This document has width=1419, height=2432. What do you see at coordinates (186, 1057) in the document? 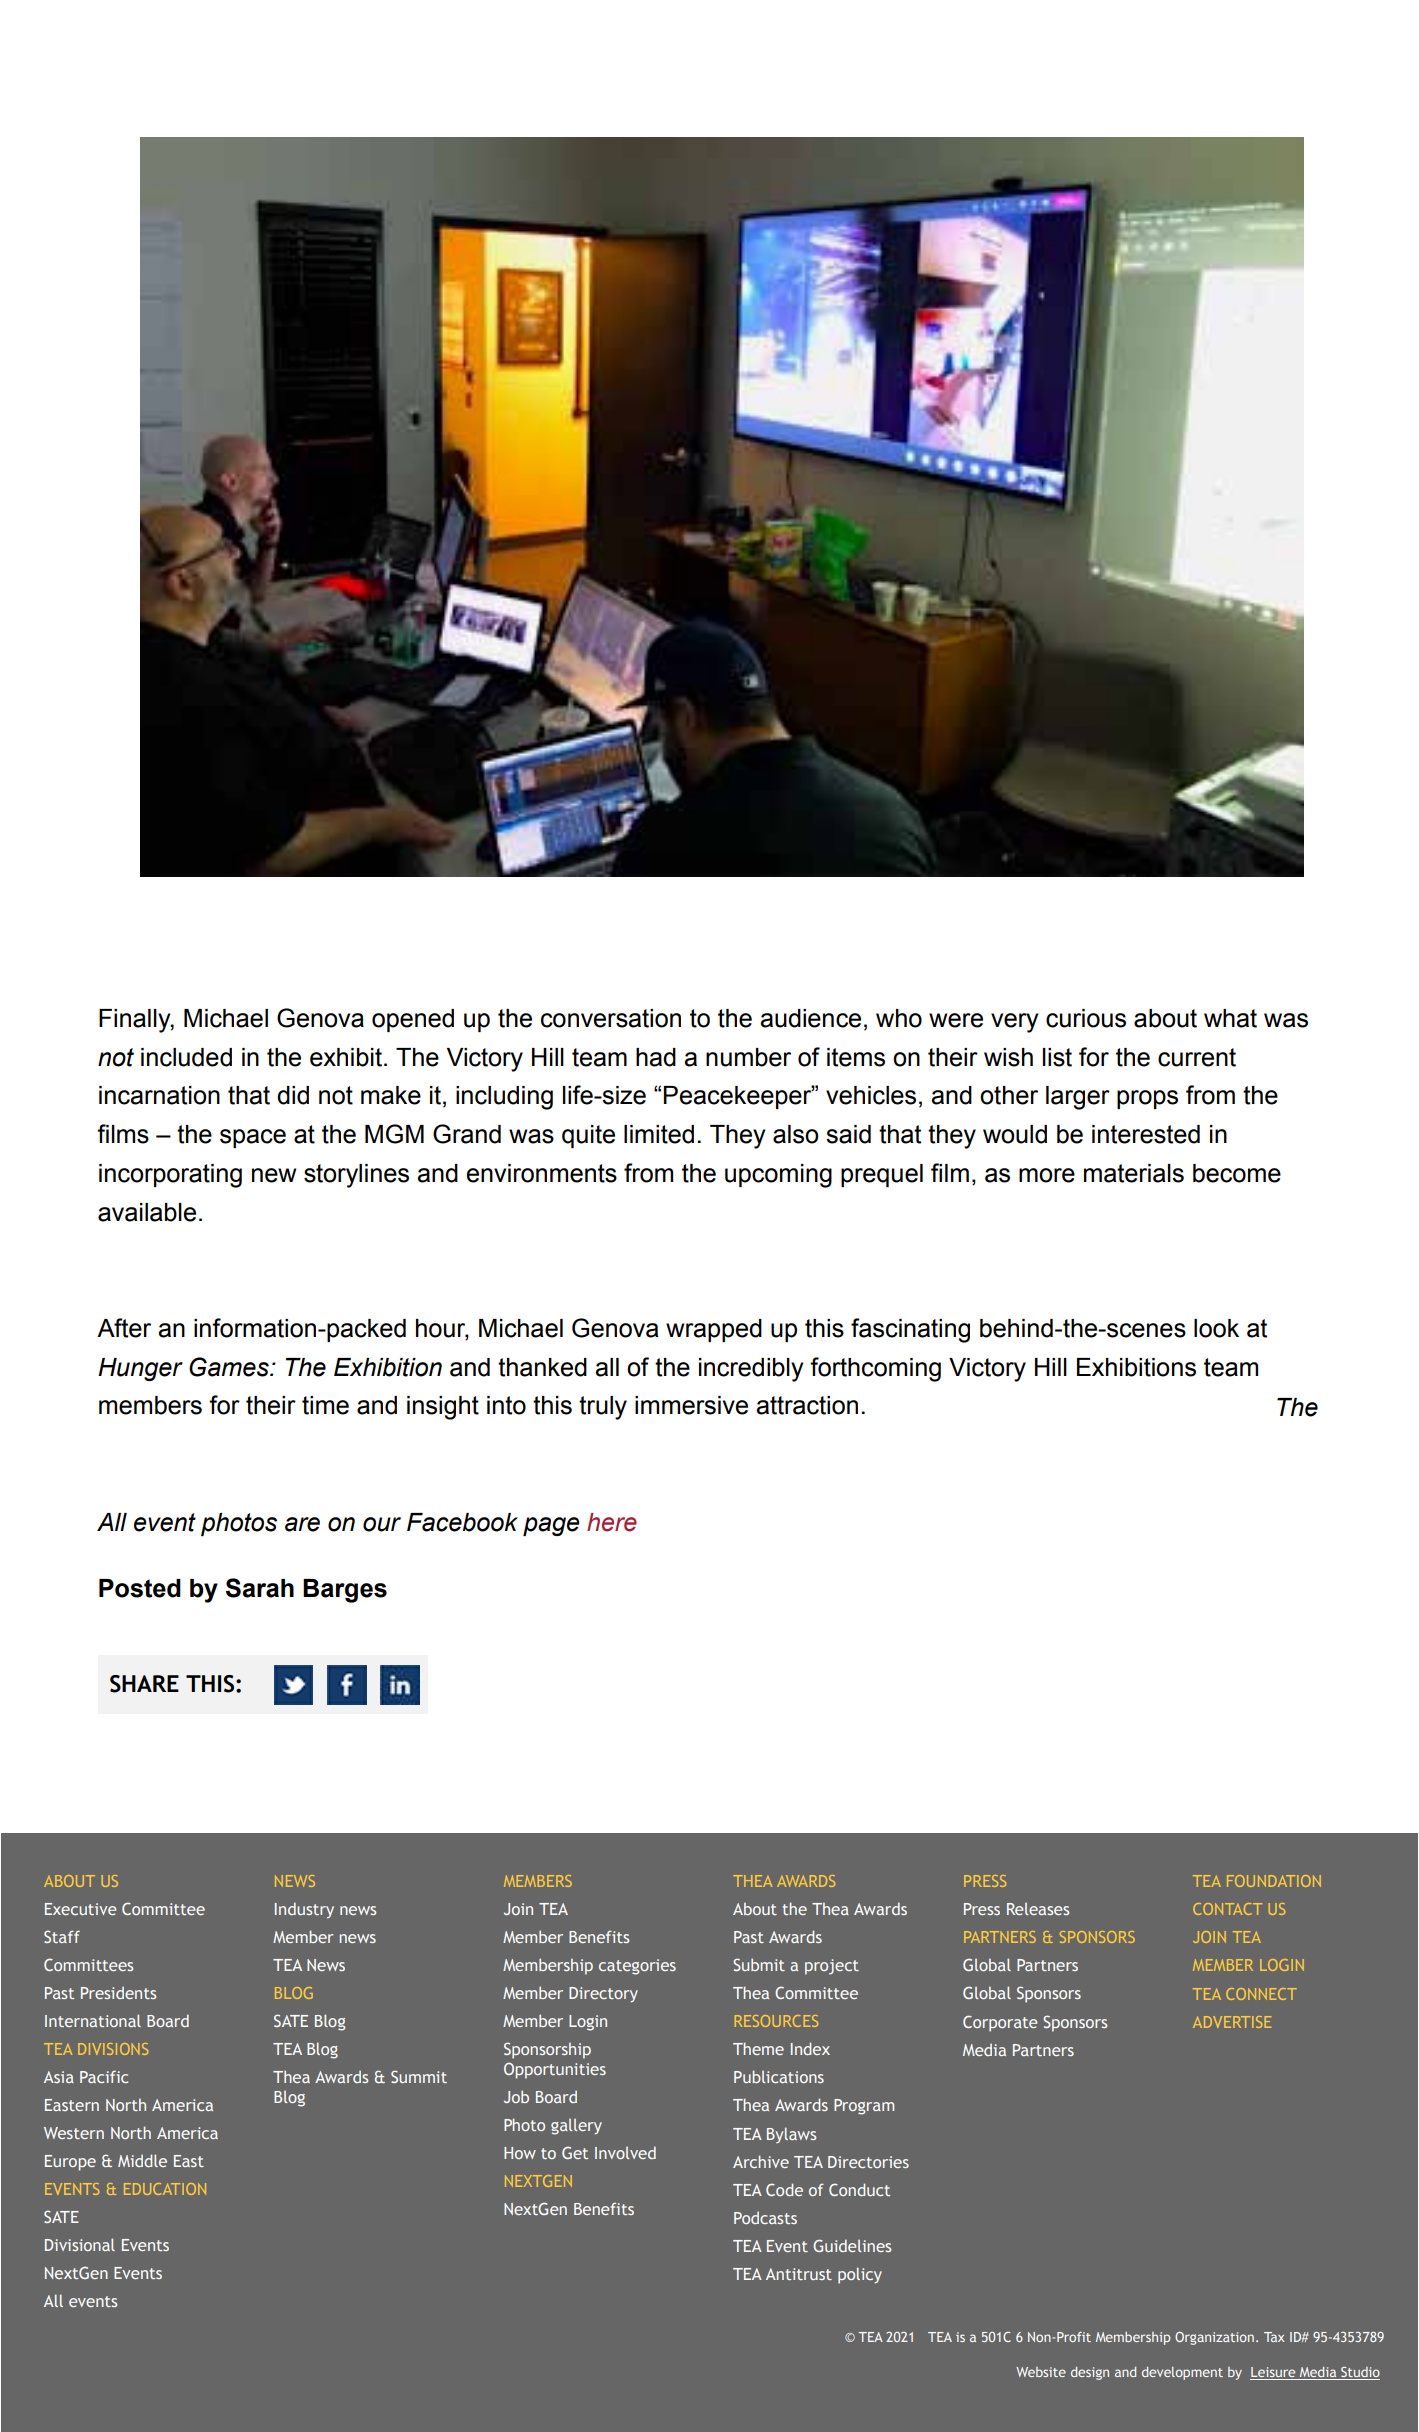
I see `included` at bounding box center [186, 1057].
